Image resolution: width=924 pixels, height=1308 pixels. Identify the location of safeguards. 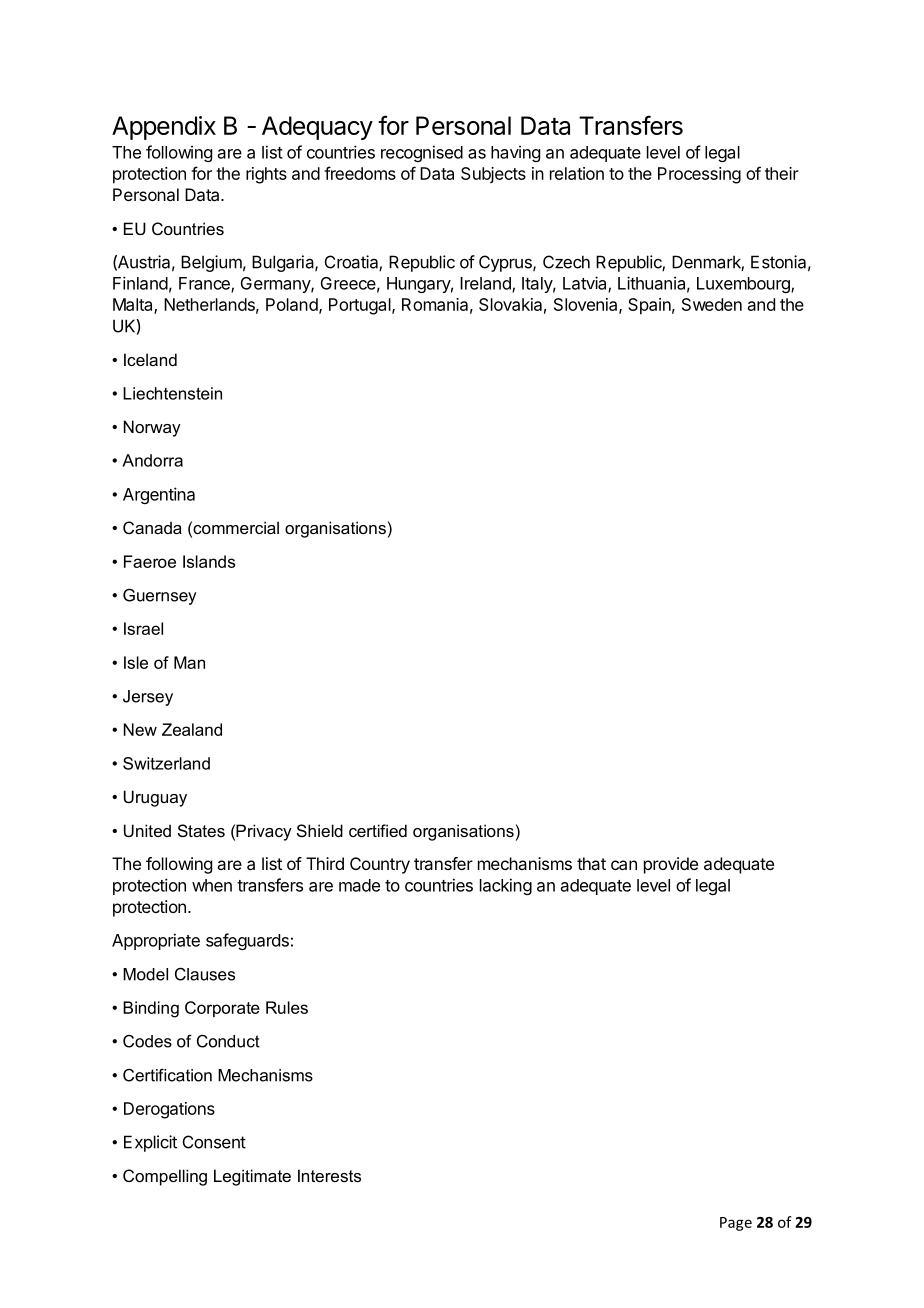
(247, 941).
